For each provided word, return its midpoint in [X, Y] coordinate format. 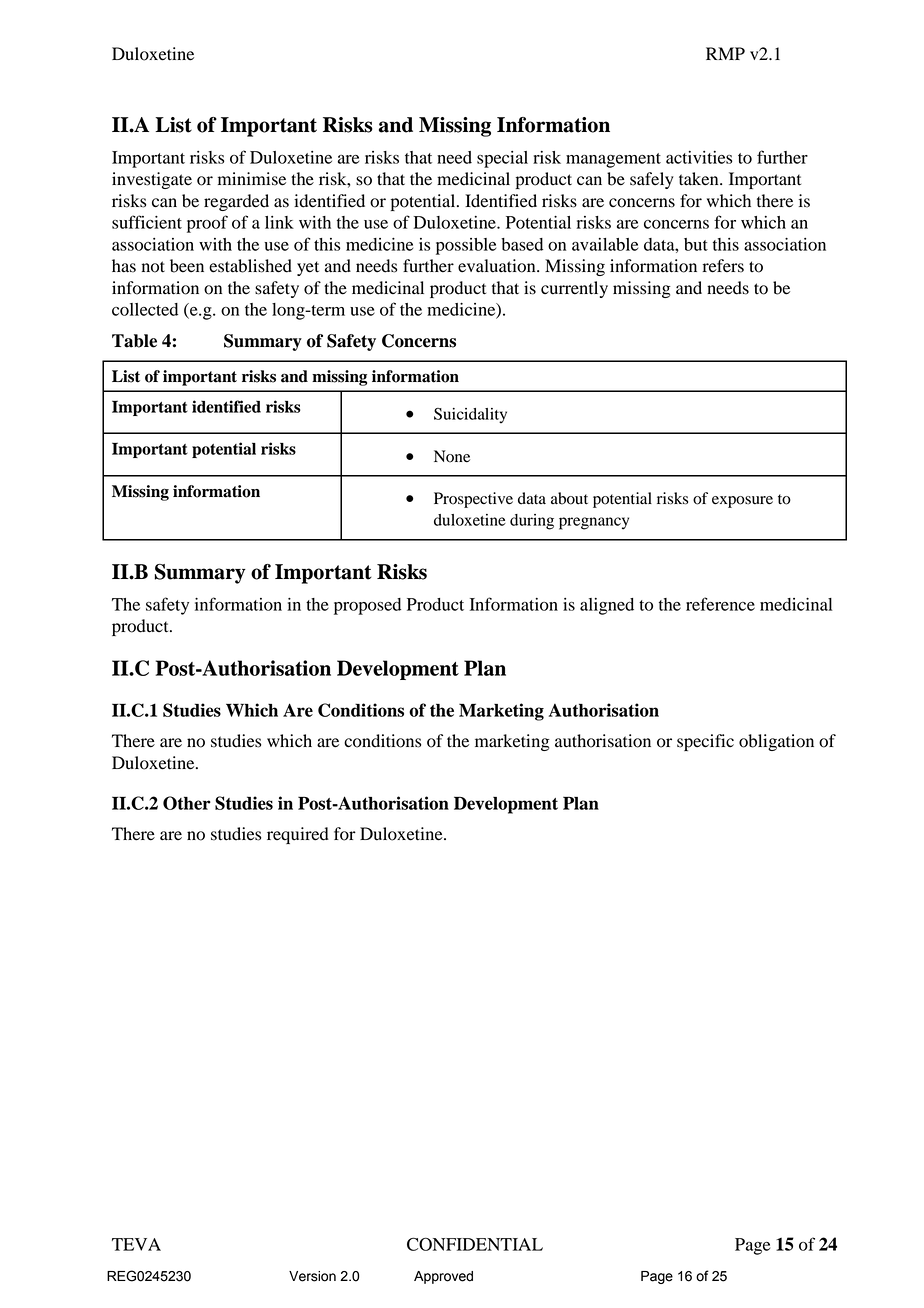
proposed [367, 606]
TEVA [136, 1244]
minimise [252, 179]
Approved [443, 1277]
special [502, 159]
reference [720, 604]
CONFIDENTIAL [475, 1244]
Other [187, 803]
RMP [725, 53]
